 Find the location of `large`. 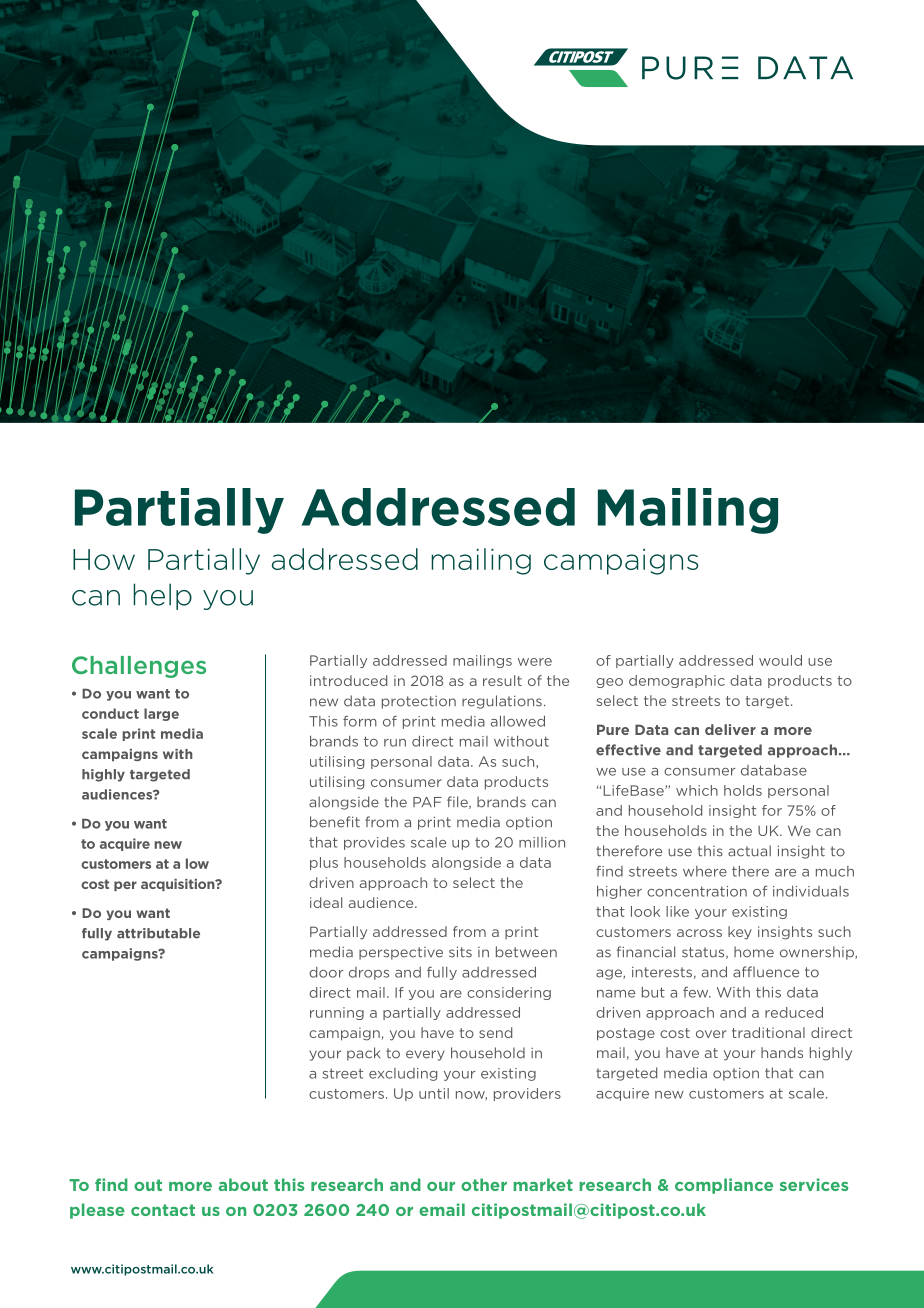

large is located at coordinates (161, 714).
